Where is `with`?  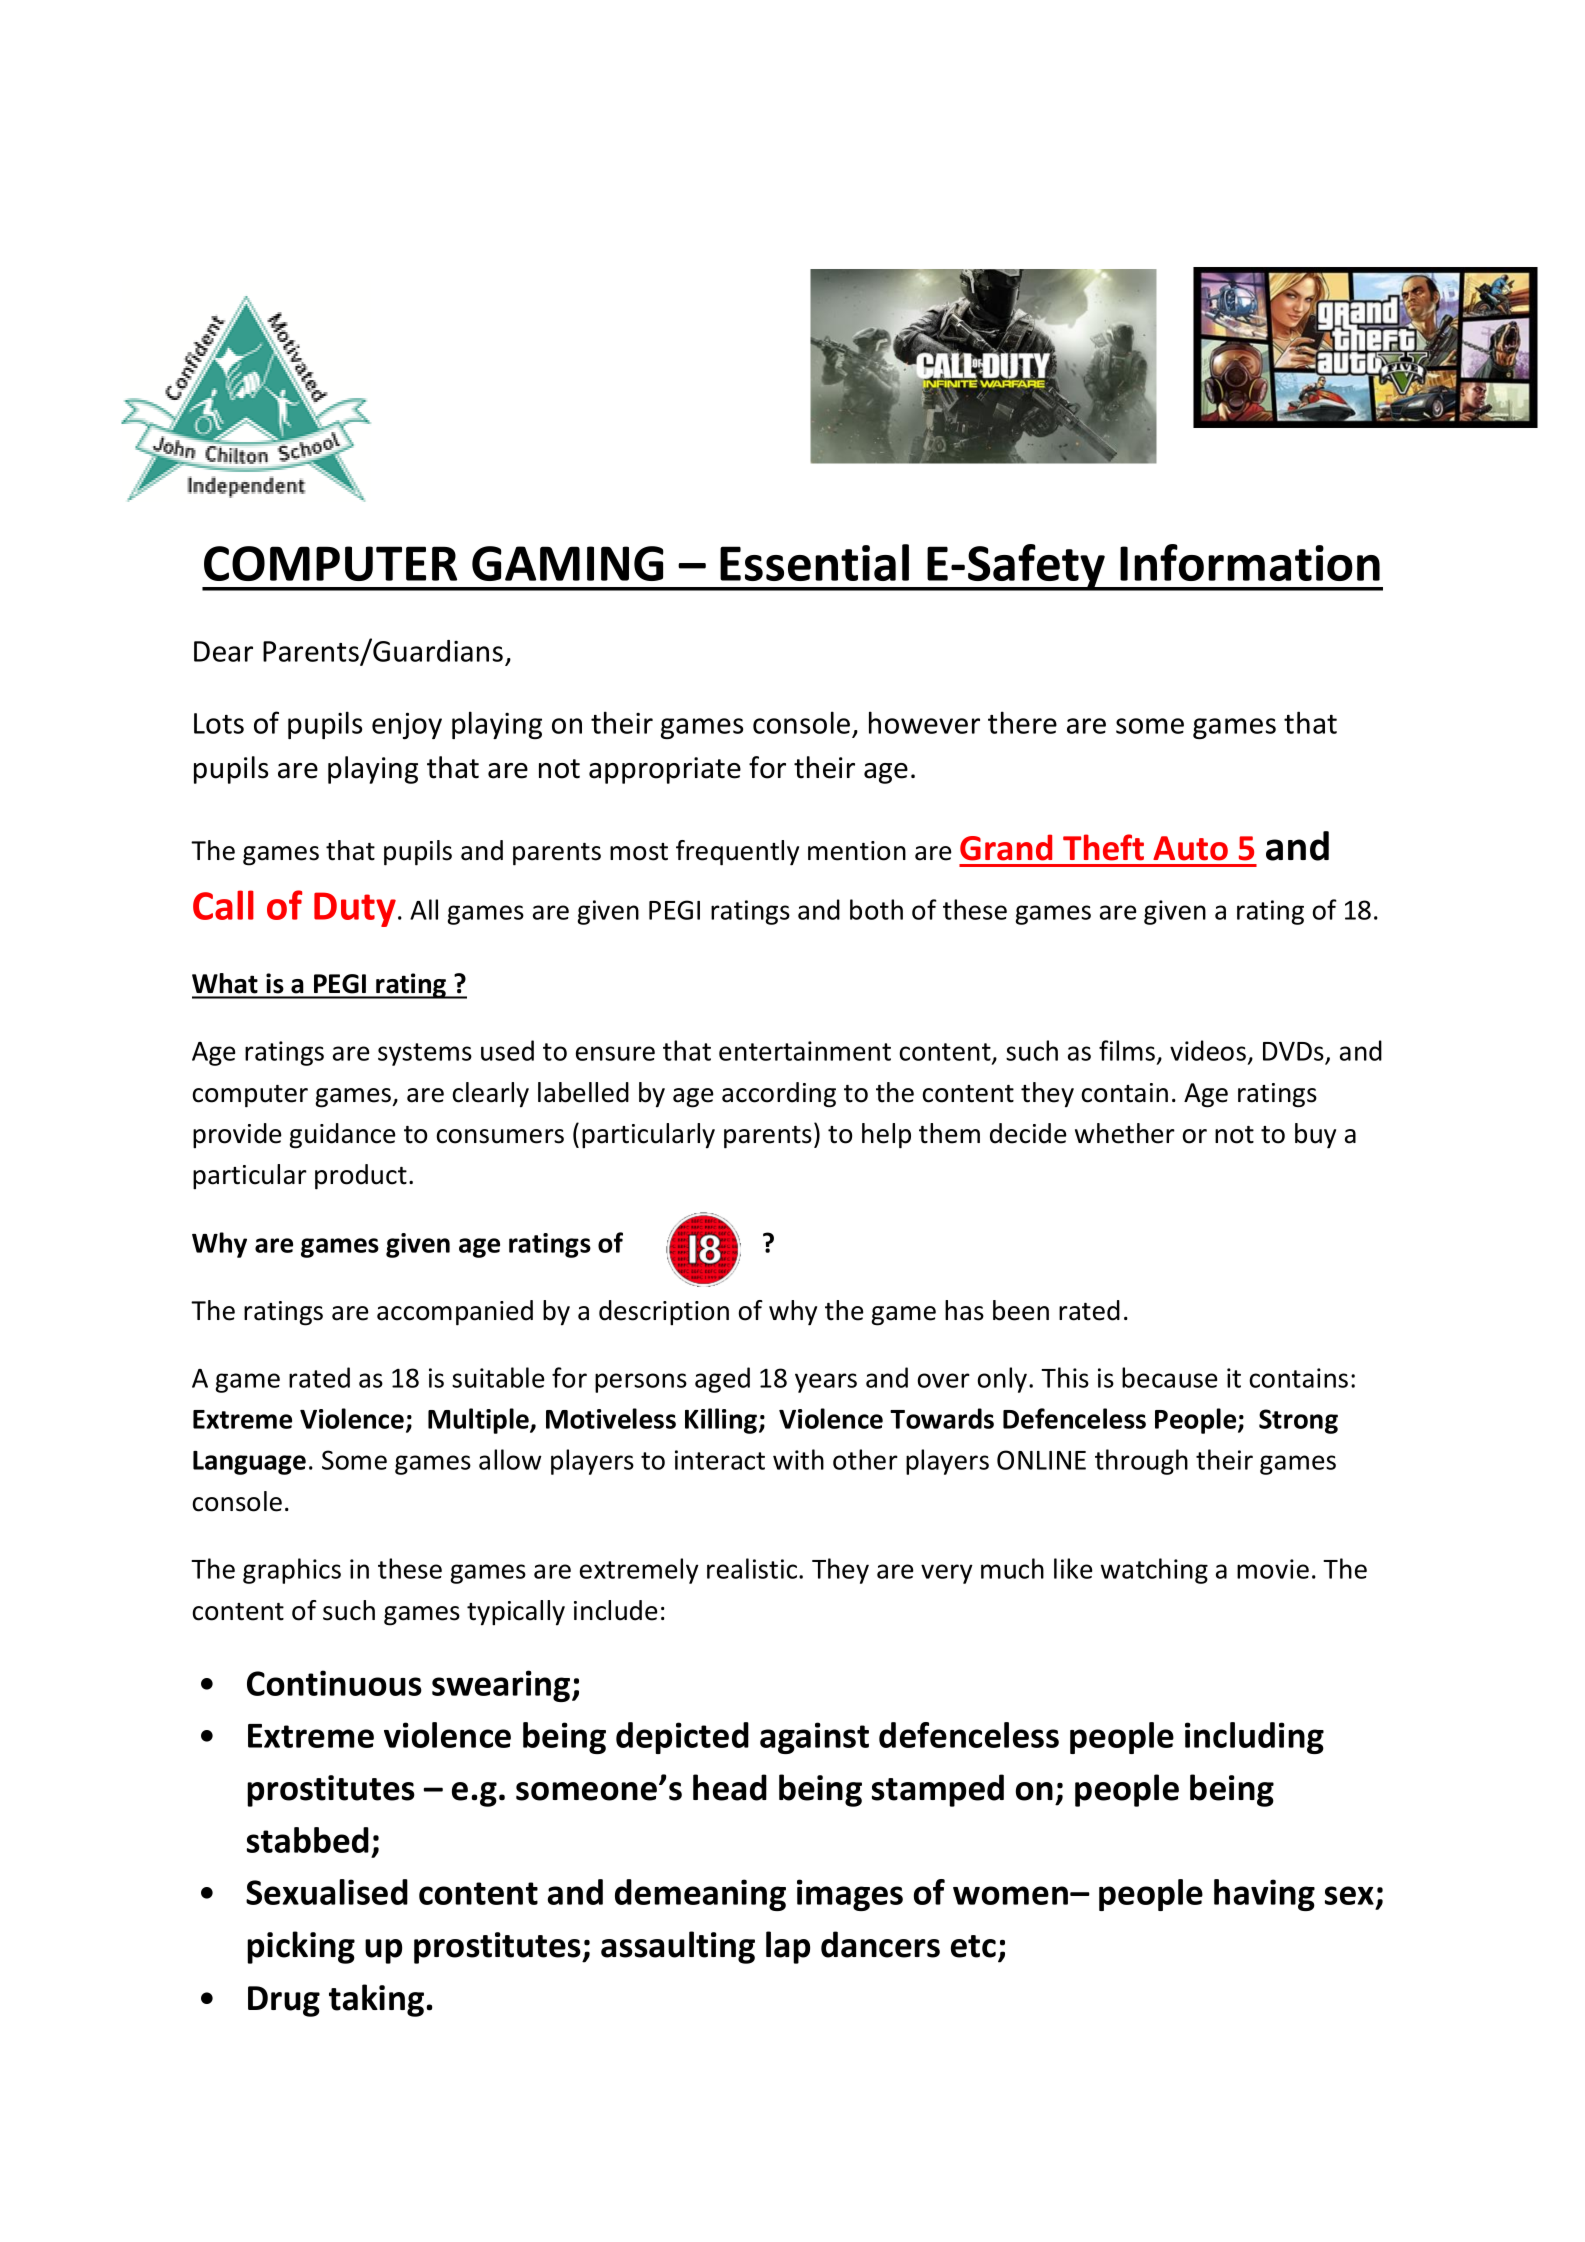
with is located at coordinates (798, 1459).
